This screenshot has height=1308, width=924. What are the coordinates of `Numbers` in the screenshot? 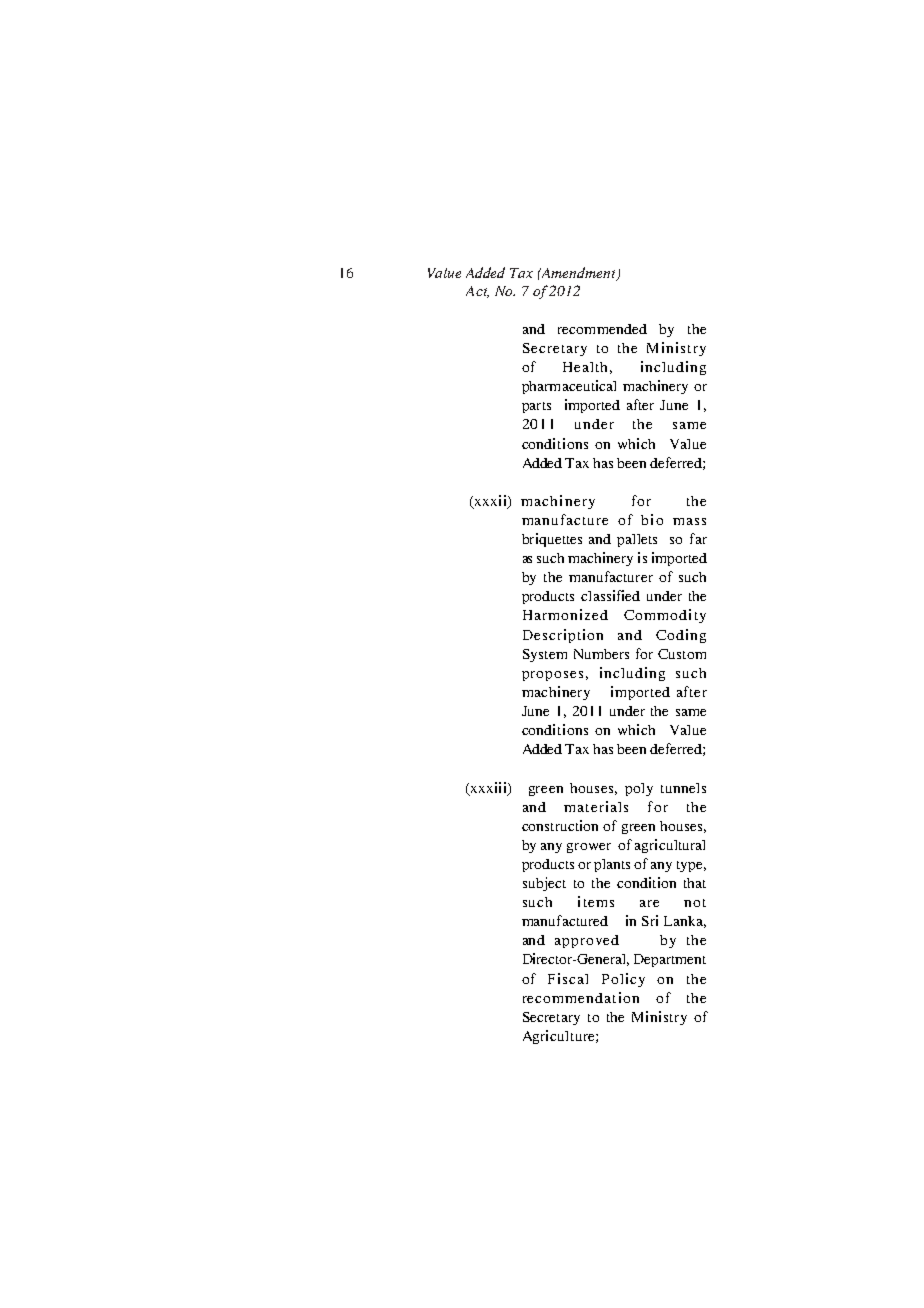 It's located at (601, 654).
